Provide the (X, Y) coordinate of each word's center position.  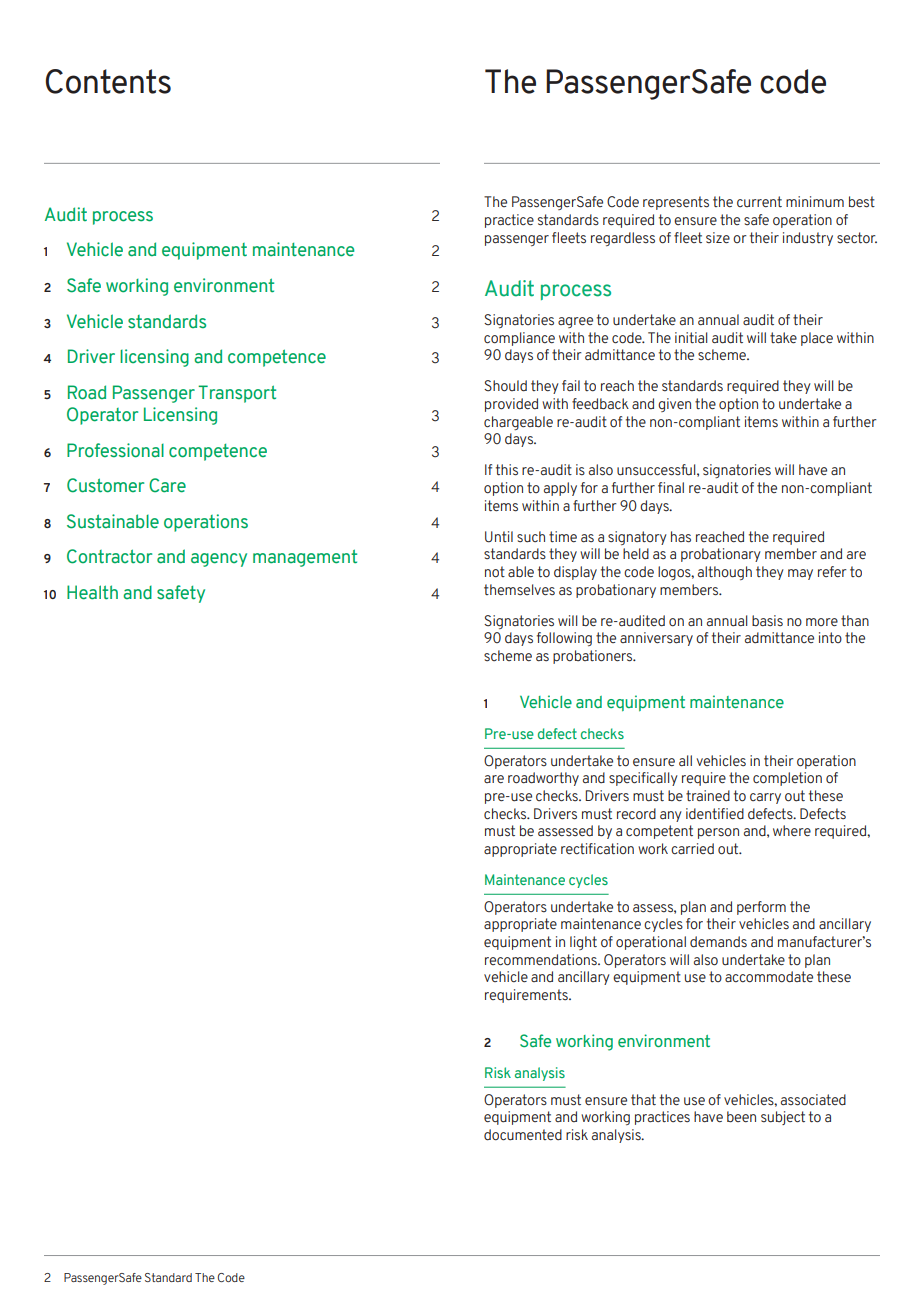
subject (783, 1118)
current (759, 201)
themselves (519, 589)
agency (219, 560)
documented (523, 1135)
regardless (623, 239)
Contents (108, 81)
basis (767, 620)
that (643, 1099)
